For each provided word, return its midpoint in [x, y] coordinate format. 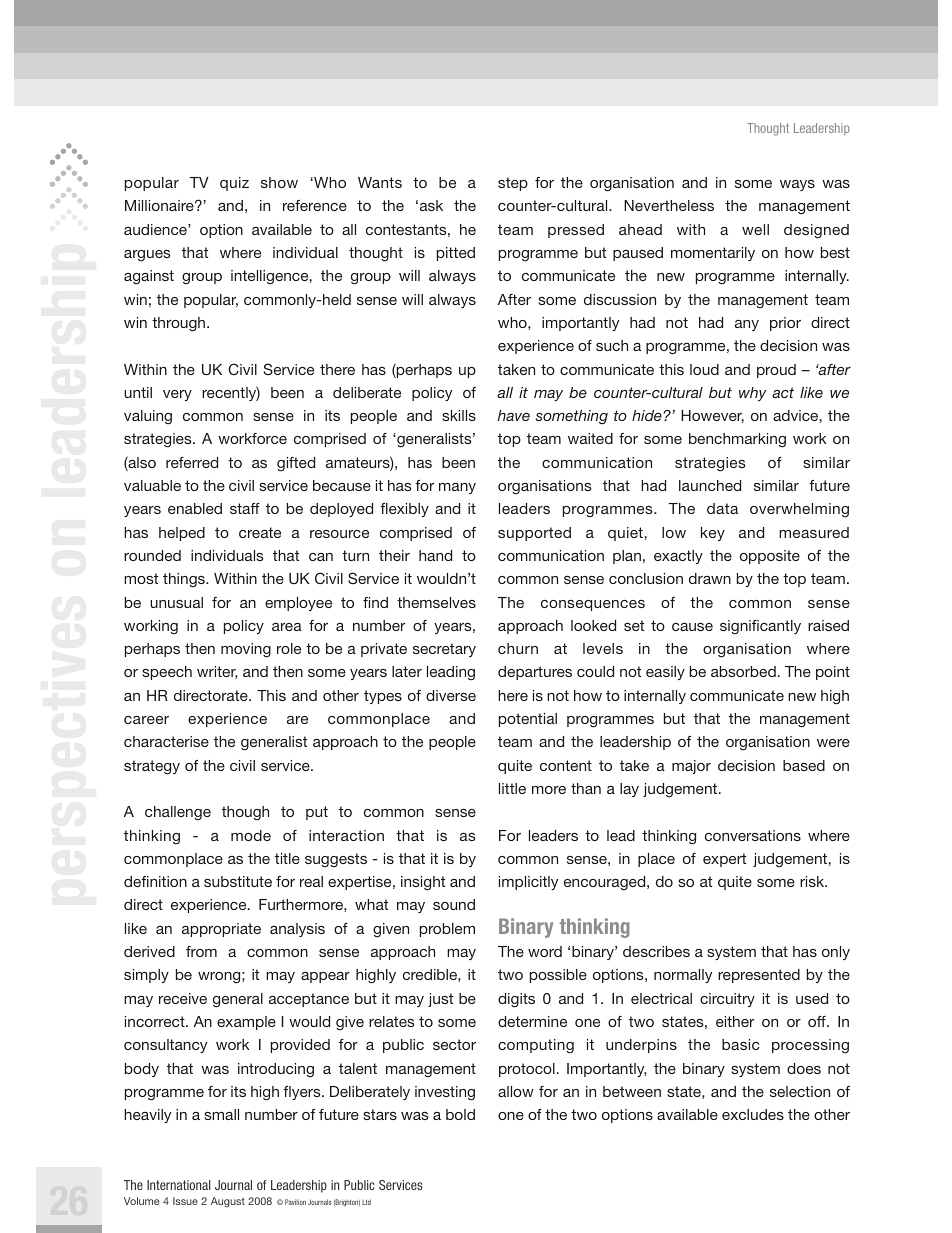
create [260, 532]
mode [251, 835]
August [228, 1202]
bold [460, 1114]
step [513, 184]
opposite [770, 557]
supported [534, 534]
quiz [234, 184]
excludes [753, 1114]
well [755, 229]
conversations [753, 835]
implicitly [528, 883]
